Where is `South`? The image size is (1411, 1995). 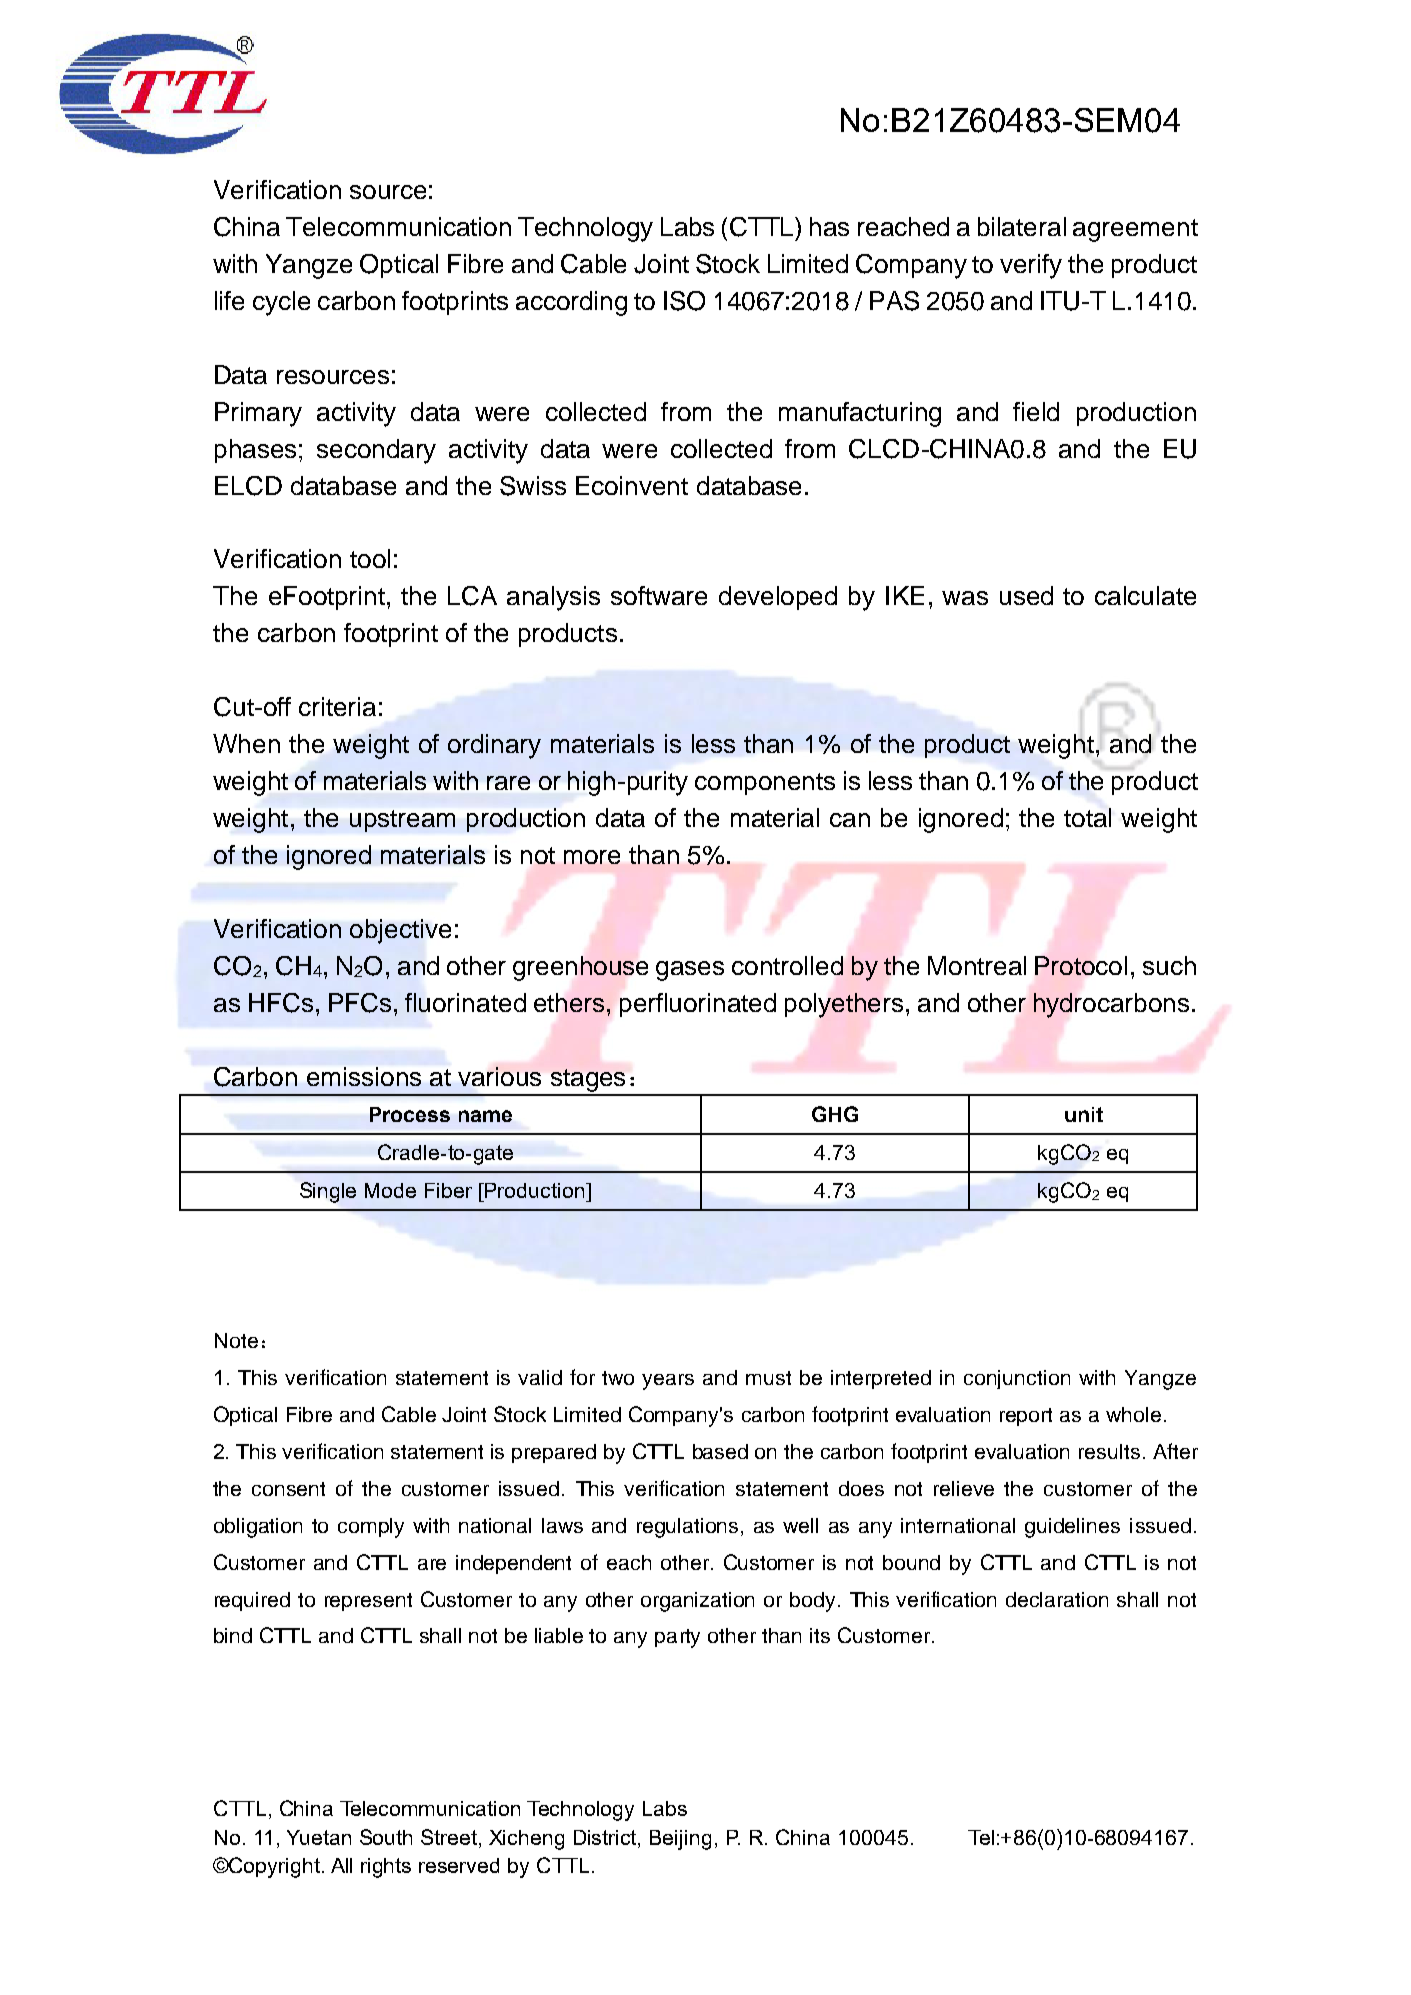 South is located at coordinates (386, 1837).
